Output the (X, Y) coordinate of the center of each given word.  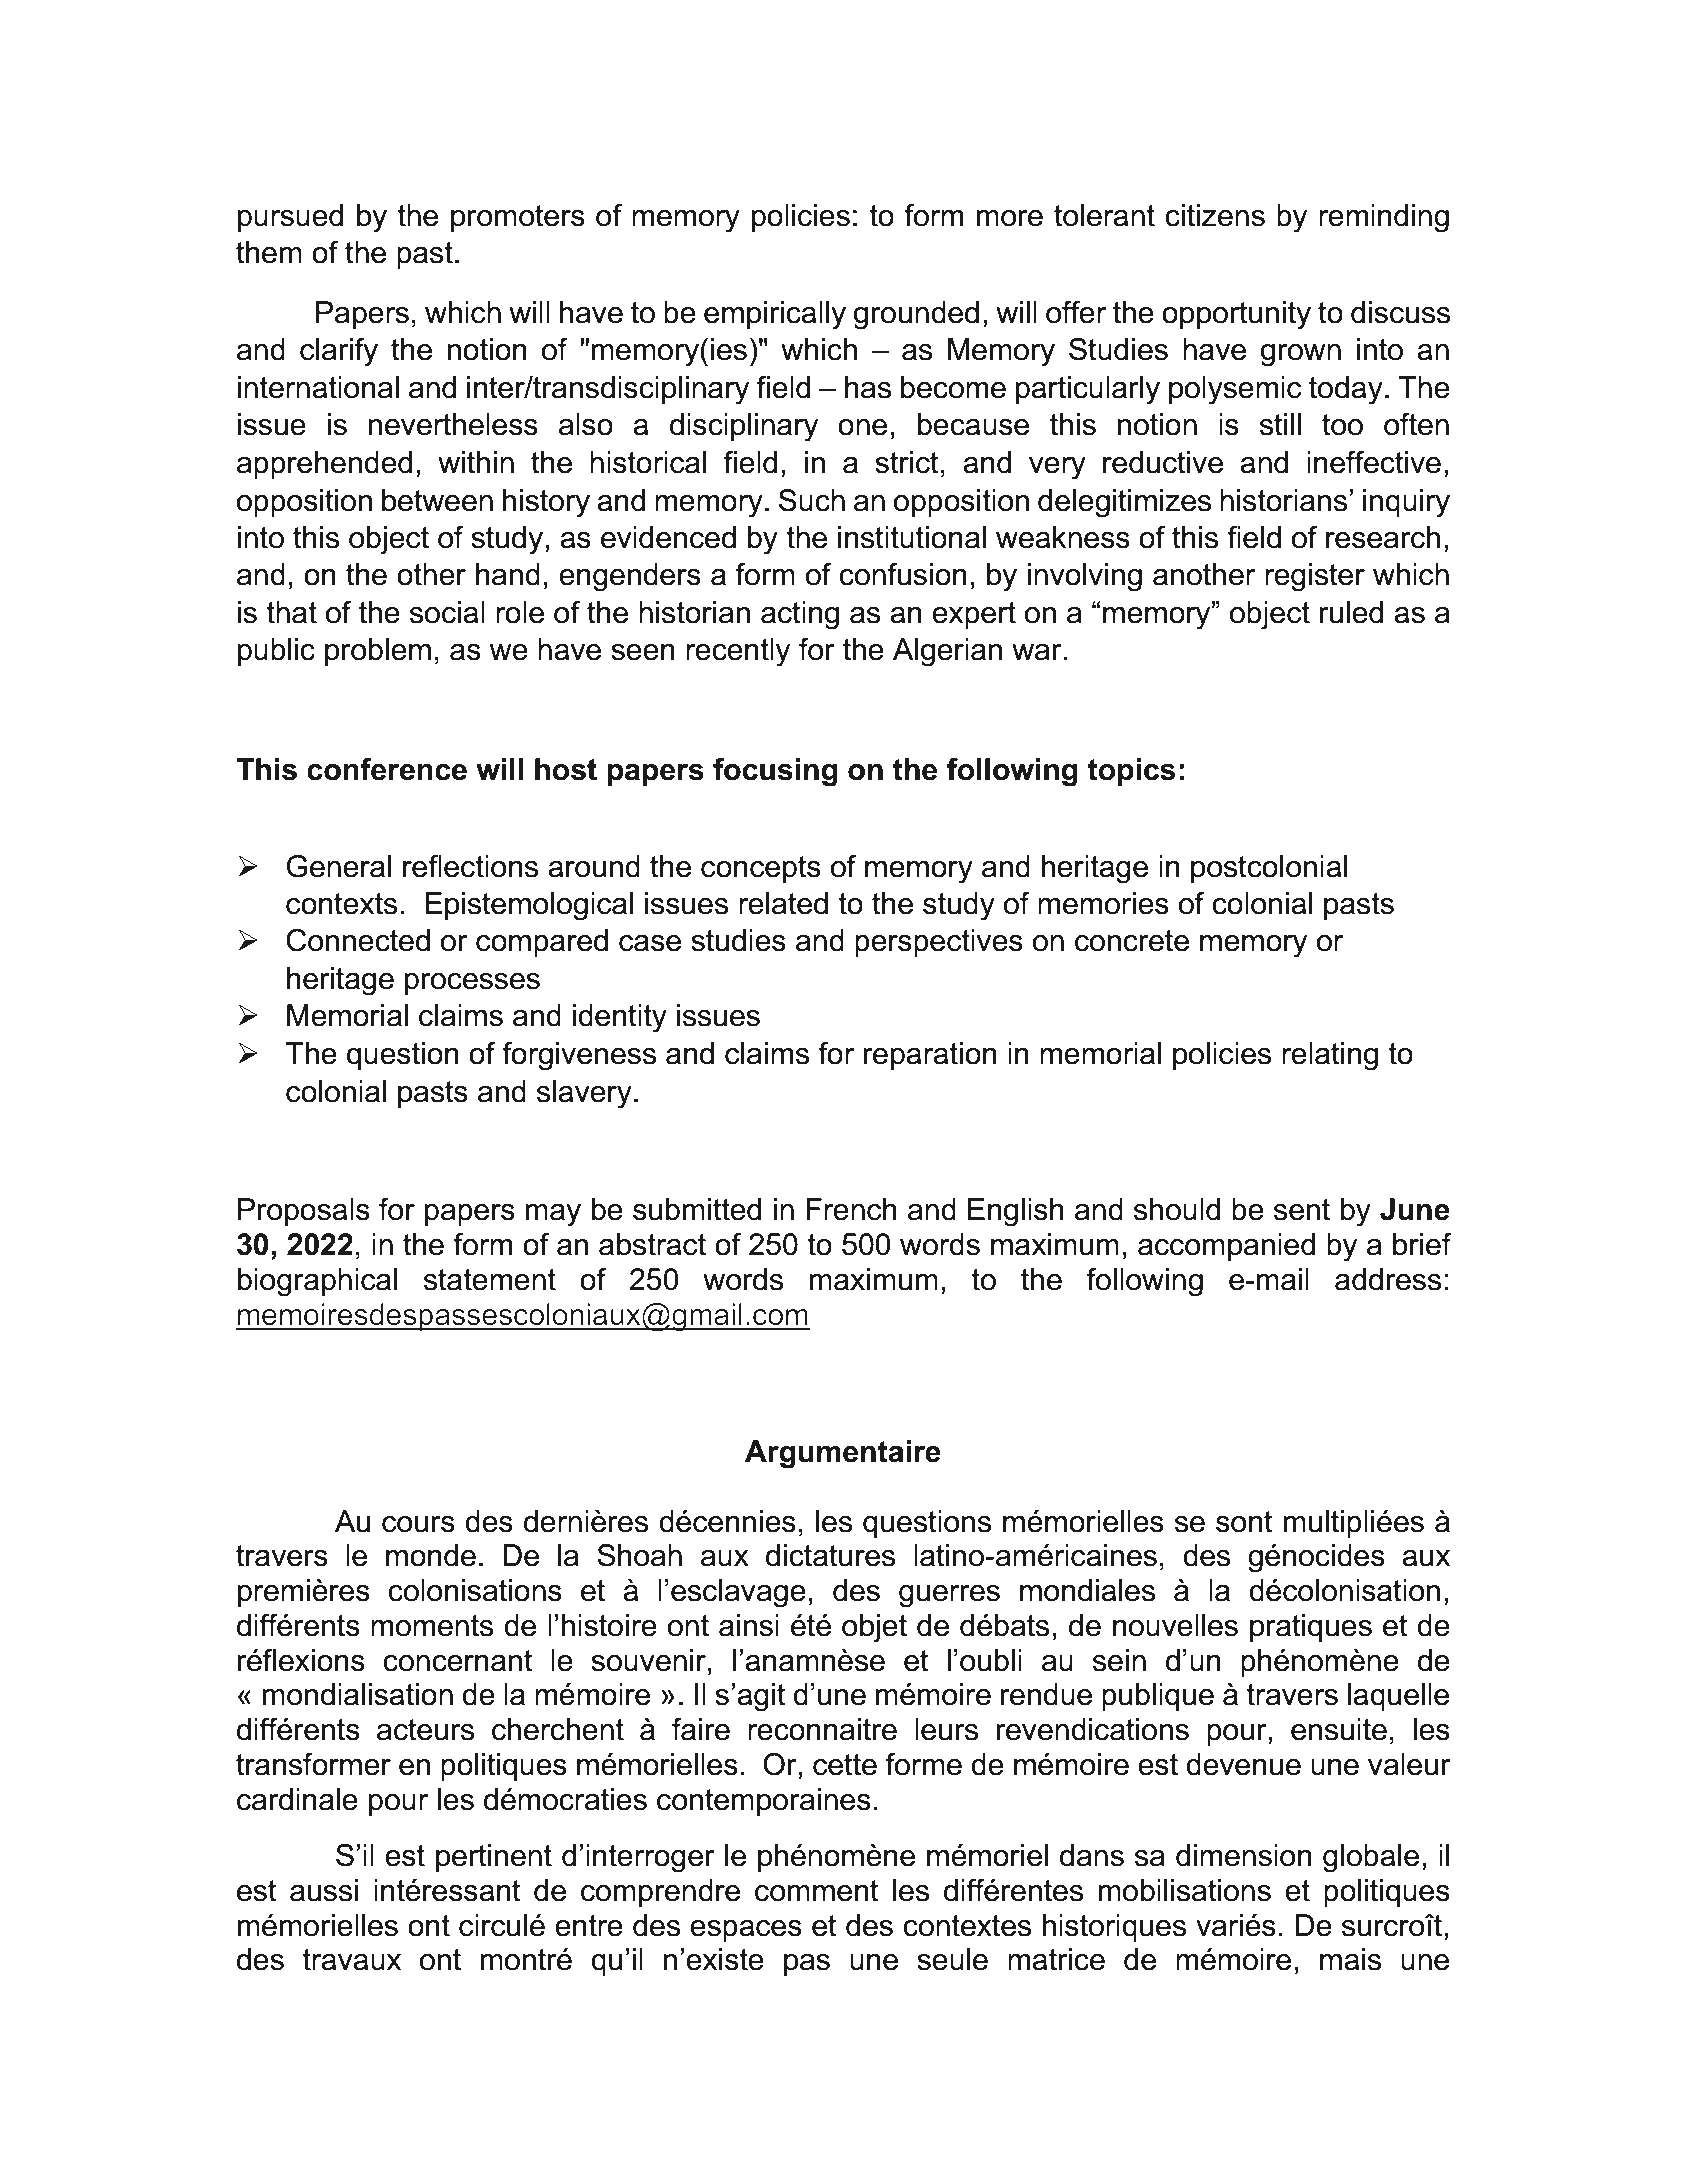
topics (1131, 772)
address (1388, 1279)
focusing (775, 772)
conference (387, 769)
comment (817, 1891)
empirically (775, 315)
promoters (518, 218)
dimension (1244, 1855)
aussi (324, 1890)
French (851, 1209)
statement (490, 1280)
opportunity (1236, 315)
